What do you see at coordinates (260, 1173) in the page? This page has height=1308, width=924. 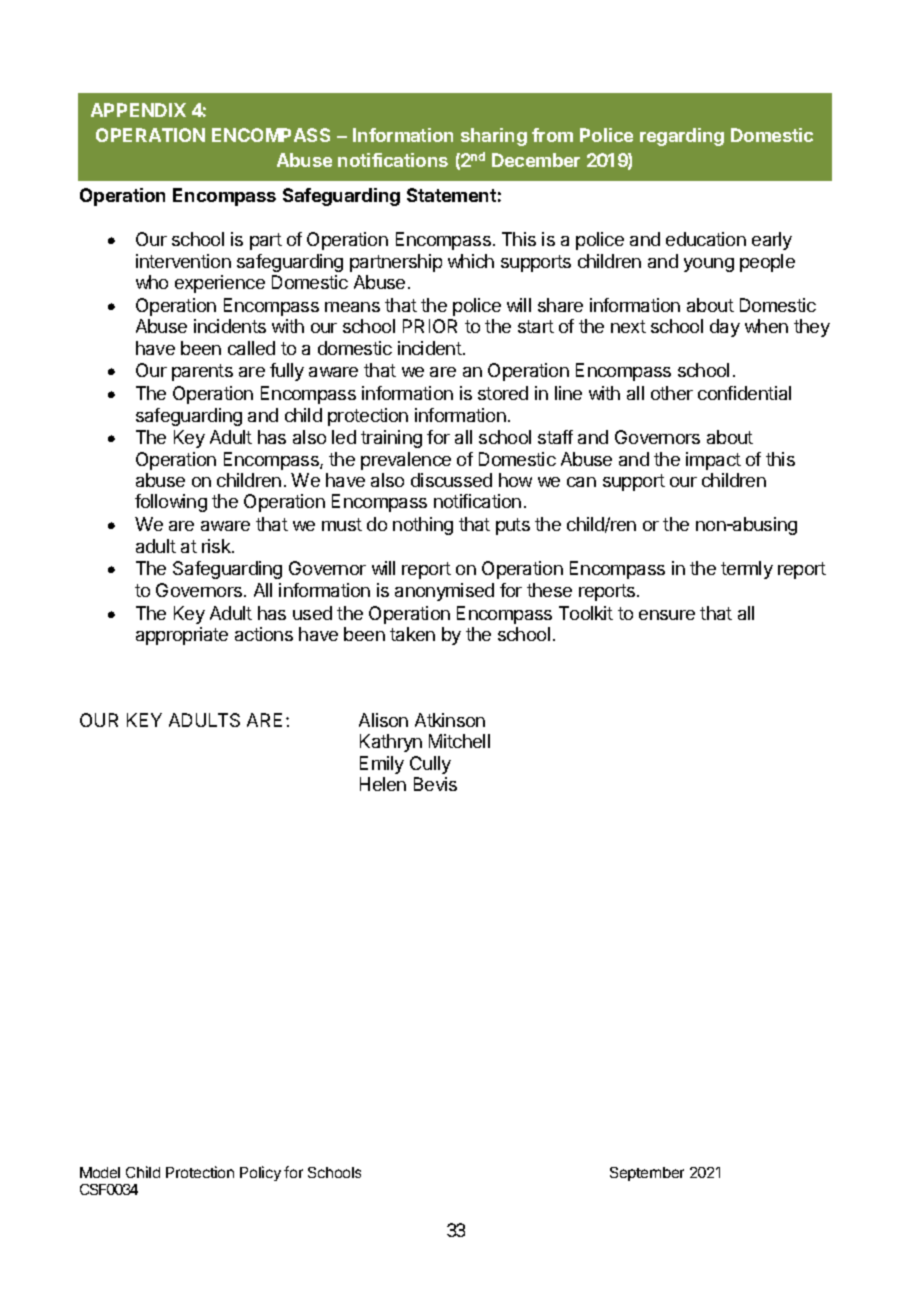 I see `Policy` at bounding box center [260, 1173].
